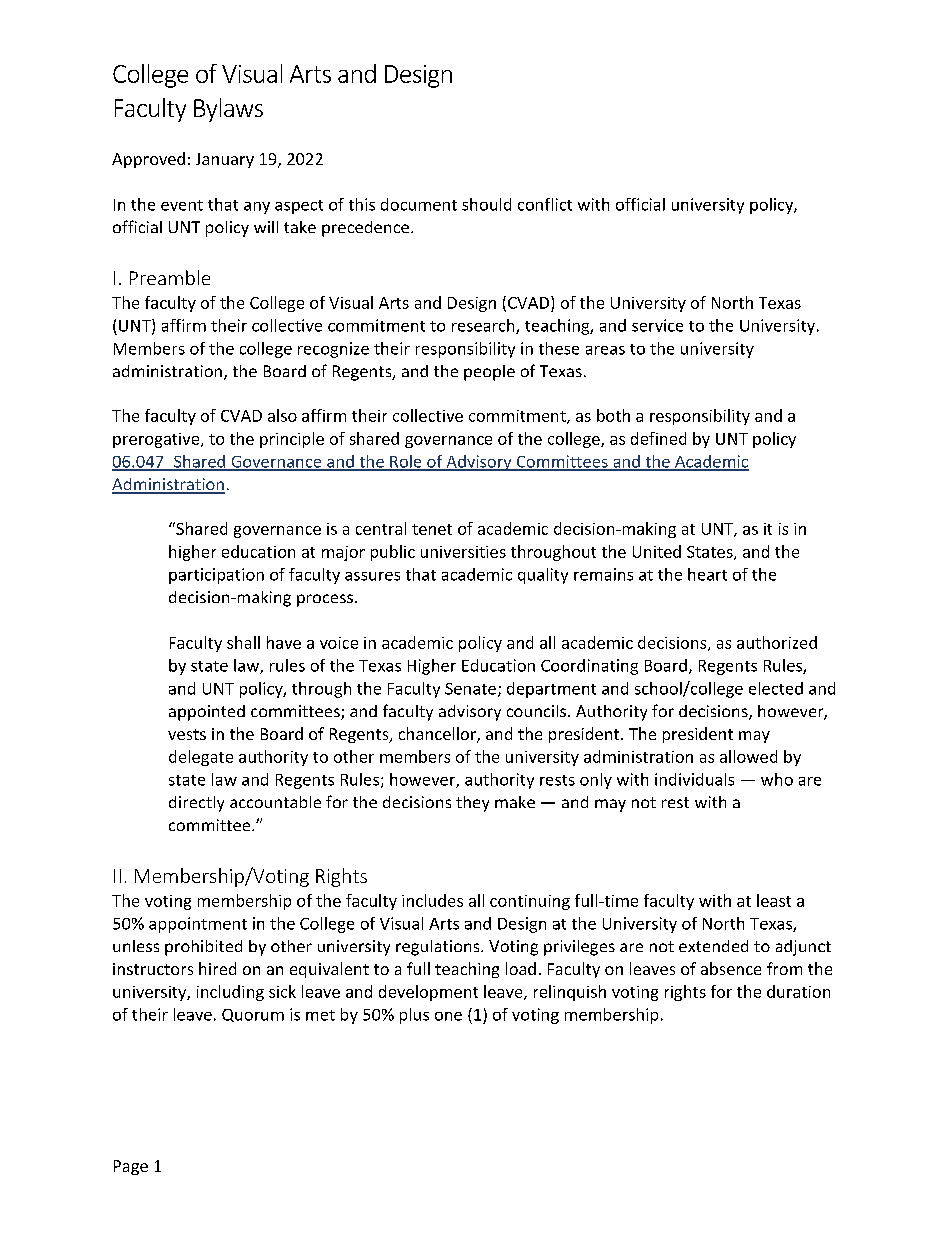  Describe the element at coordinates (486, 204) in the image. I see `should` at that location.
